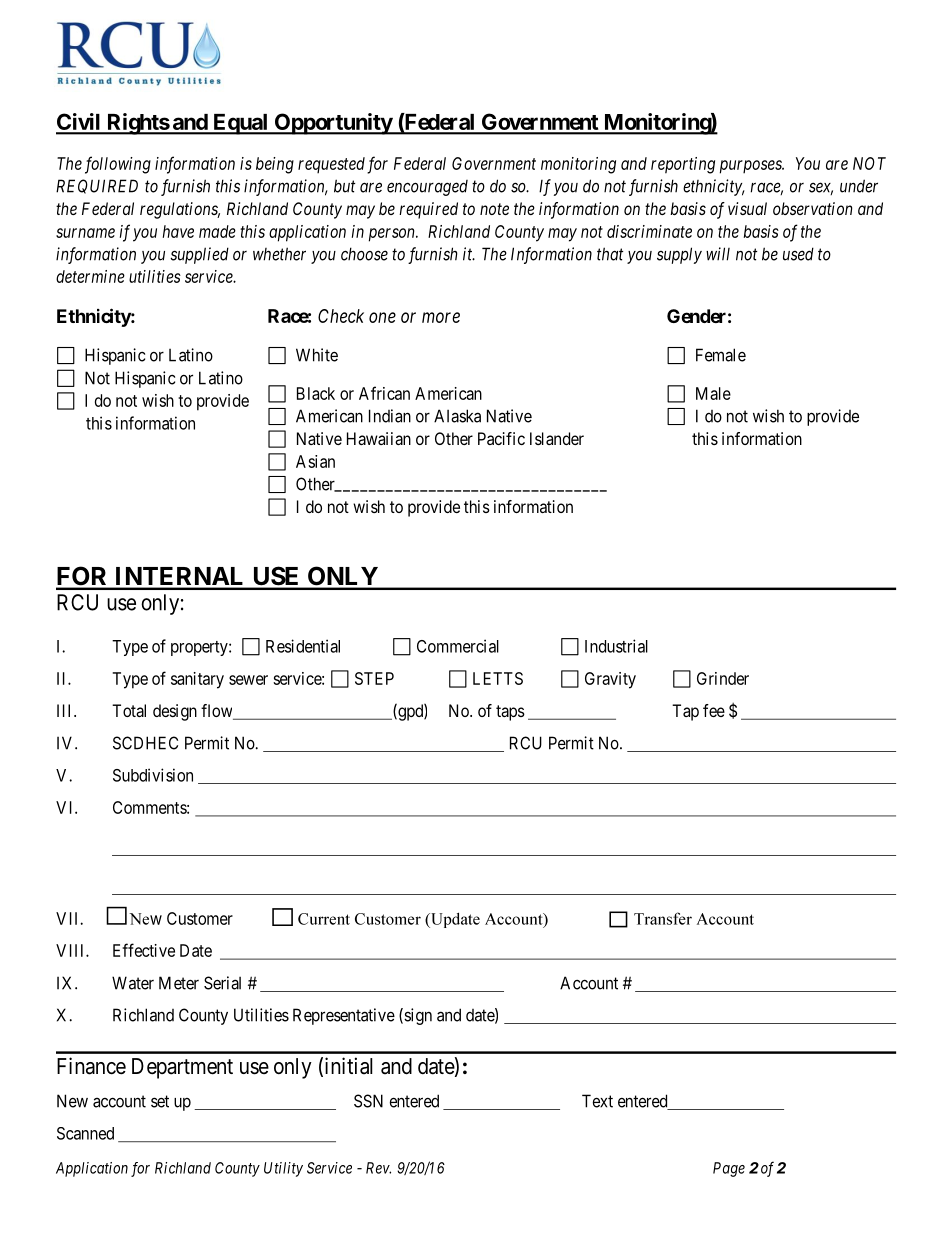 Image resolution: width=952 pixels, height=1233 pixels. Describe the element at coordinates (200, 918) in the page. I see `Customer` at that location.
